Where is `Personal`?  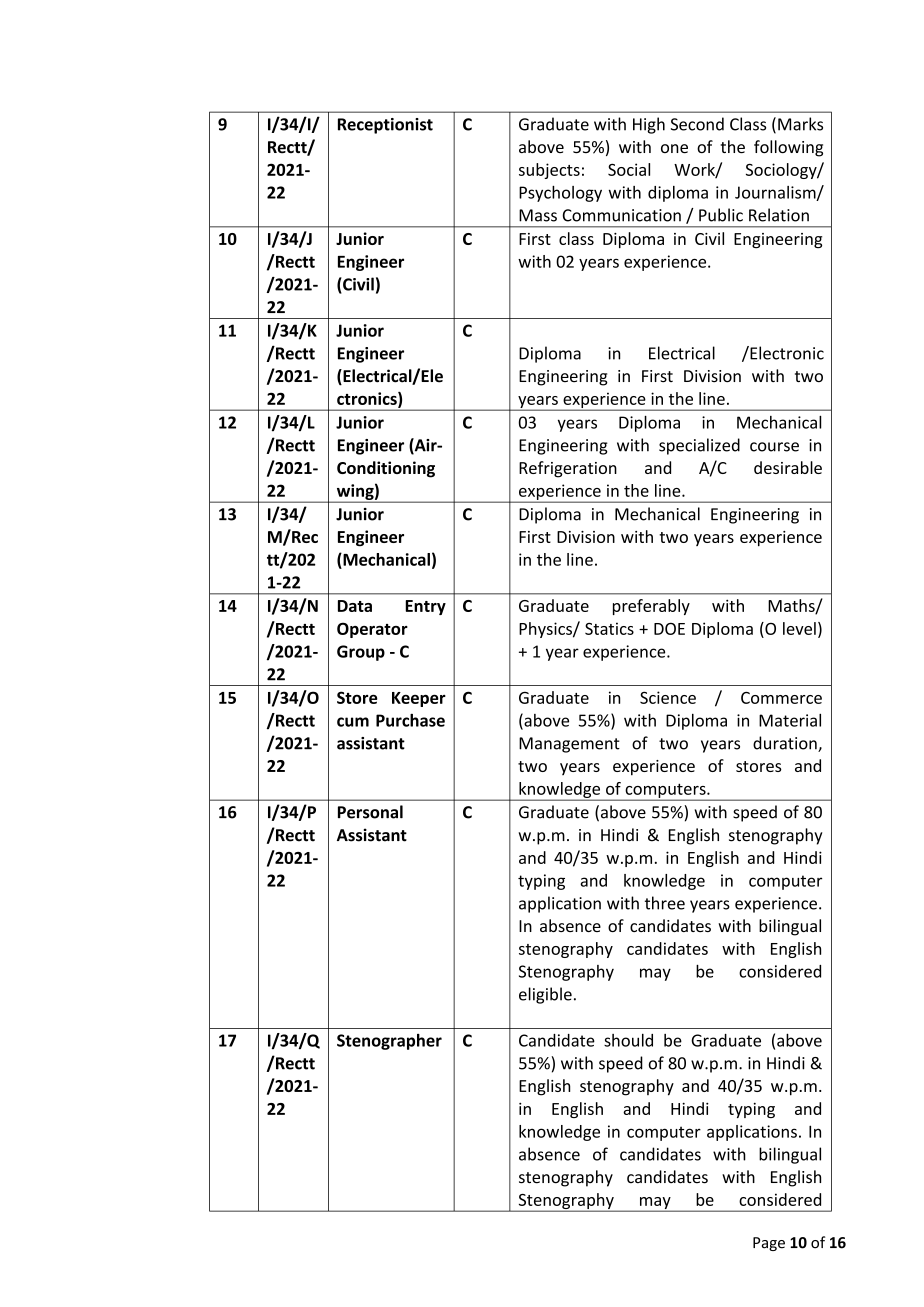 Personal is located at coordinates (370, 812).
